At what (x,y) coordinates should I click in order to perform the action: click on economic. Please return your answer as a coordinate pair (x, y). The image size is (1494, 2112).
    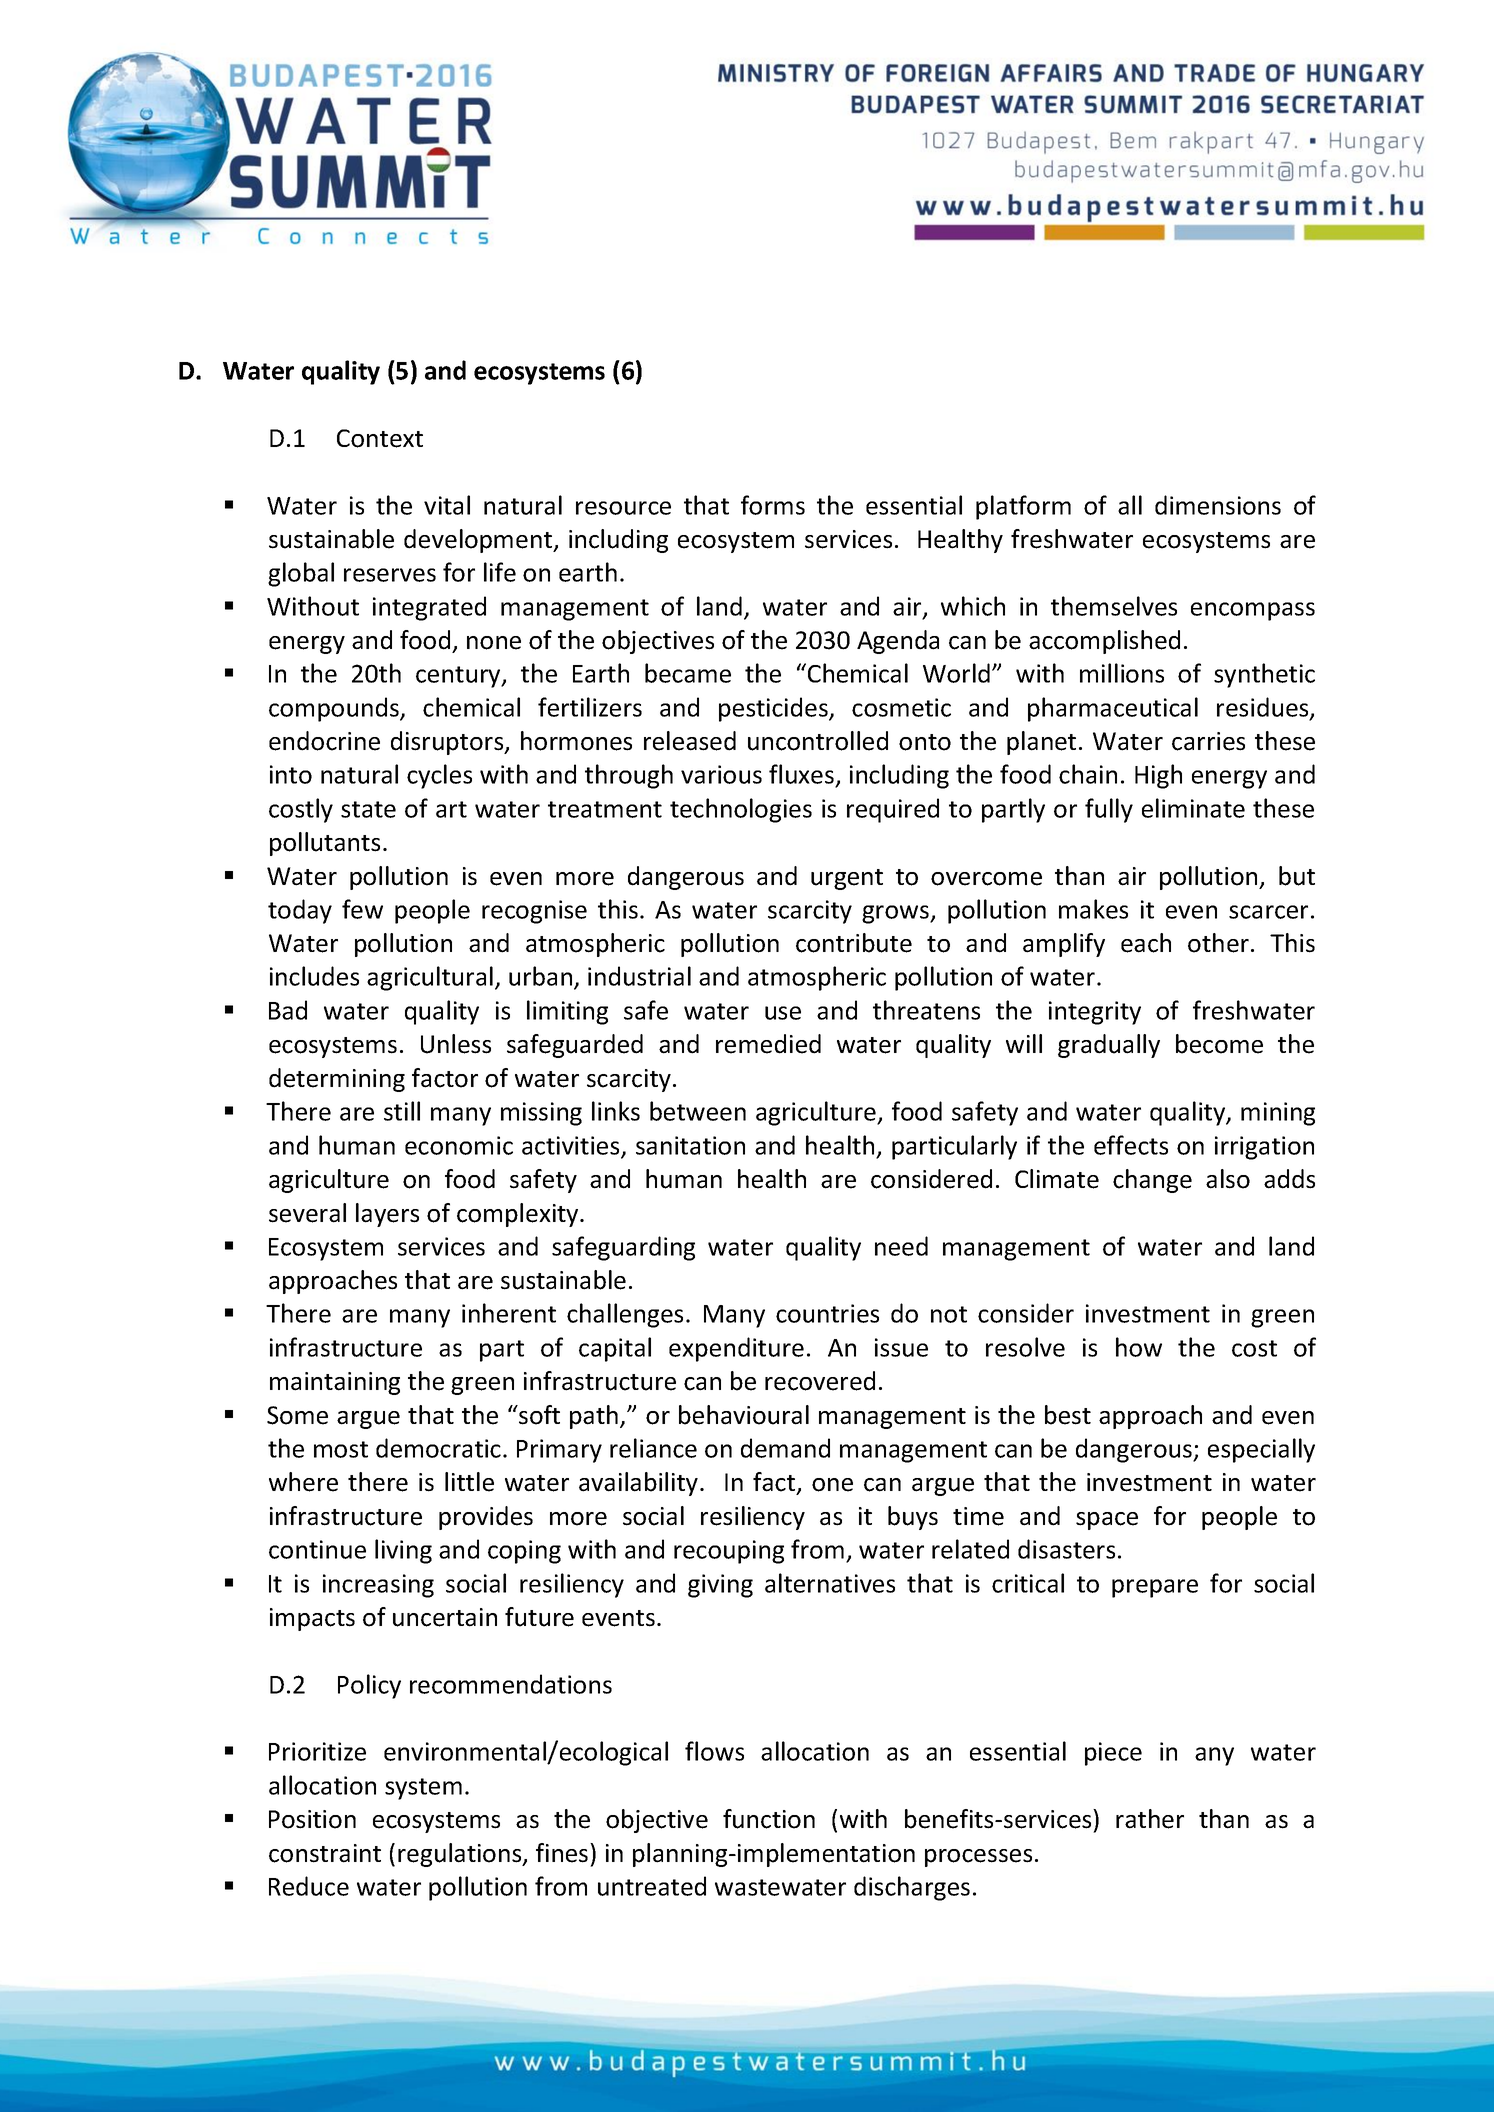
    Looking at the image, I should click on (459, 1145).
